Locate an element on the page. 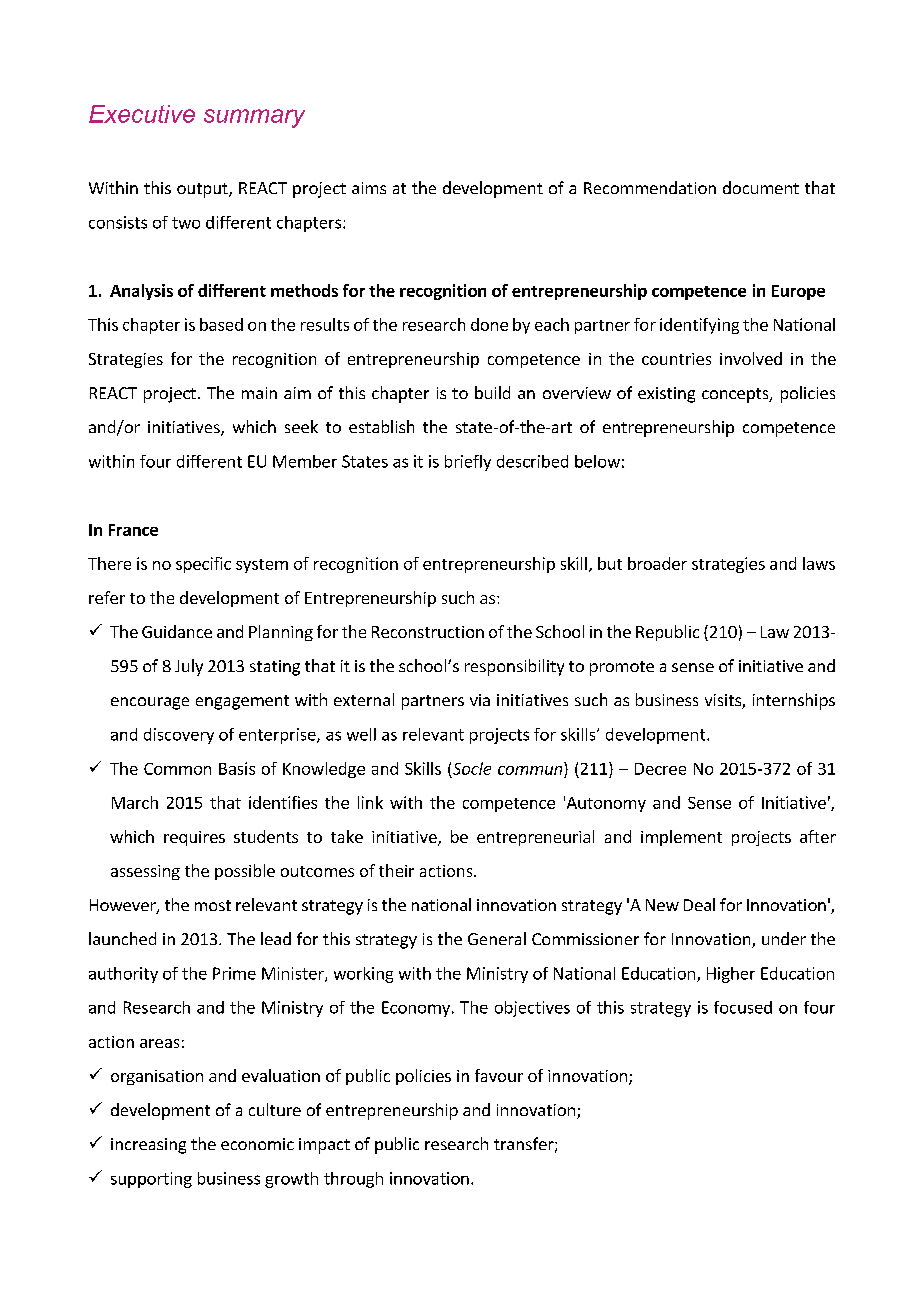  Reconstruction is located at coordinates (428, 632).
